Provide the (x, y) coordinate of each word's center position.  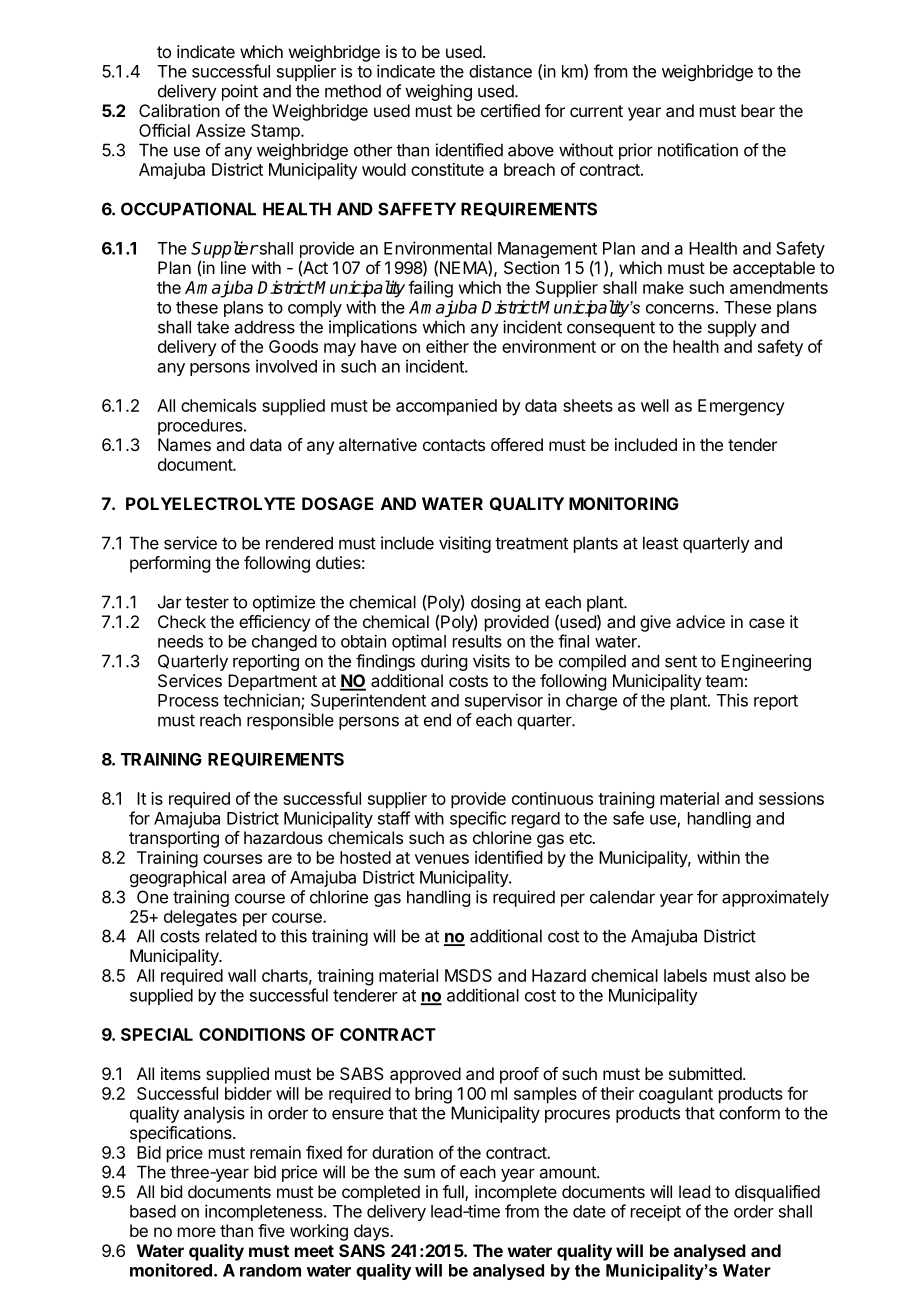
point (240, 92)
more (197, 1232)
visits (491, 661)
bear (758, 110)
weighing (438, 92)
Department (272, 682)
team (724, 681)
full (454, 1193)
